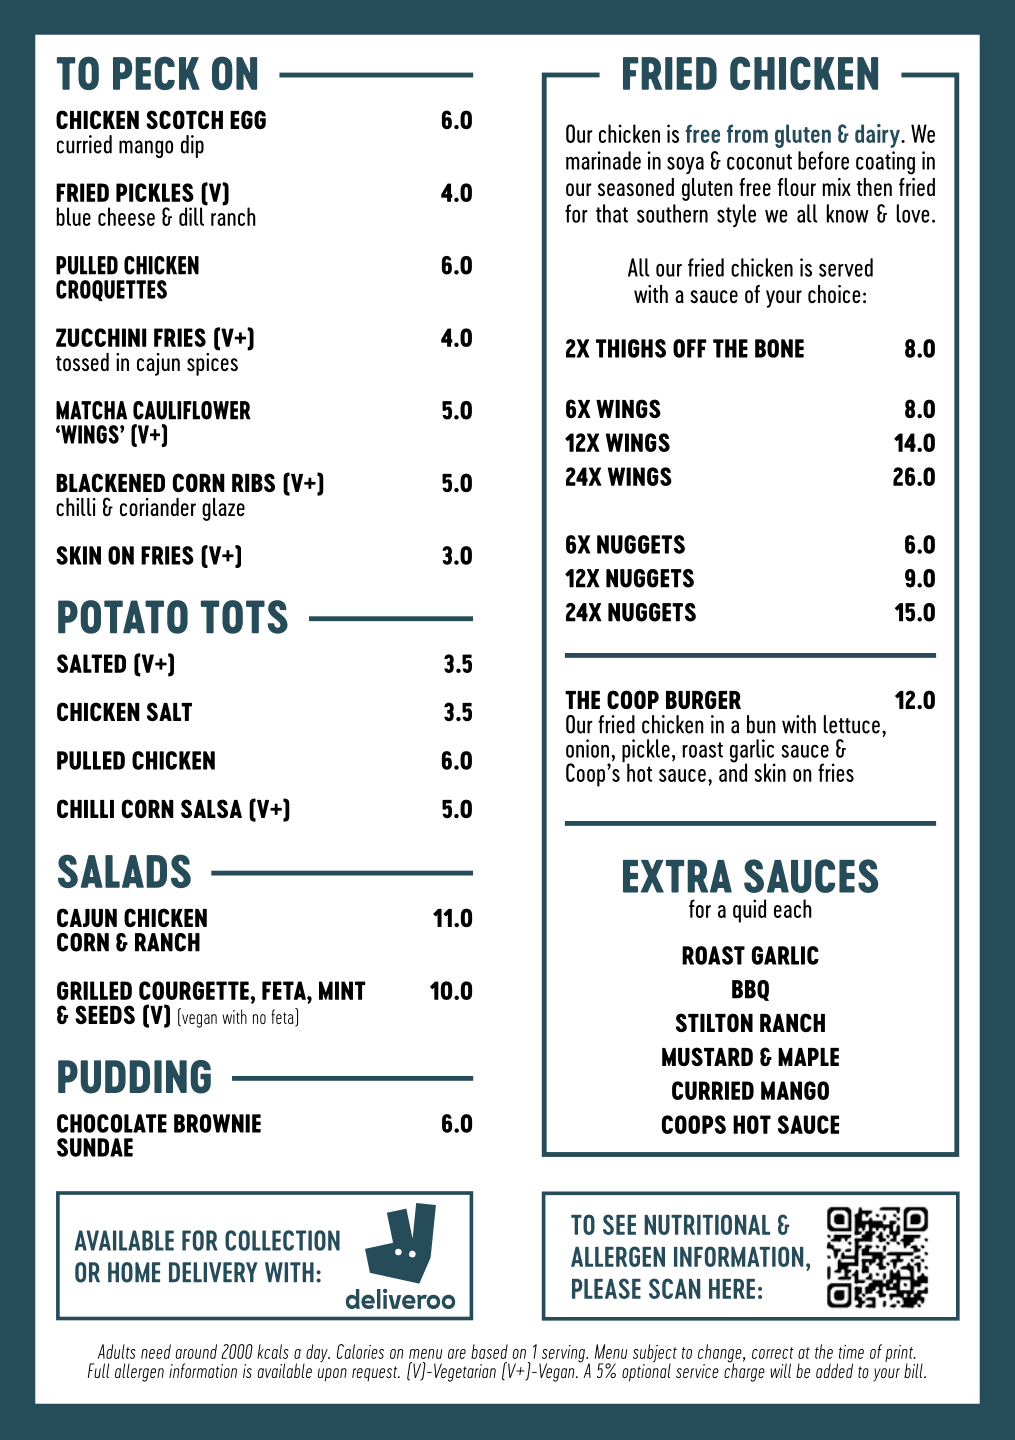 The width and height of the page is (1015, 1440). I want to click on each, so click(793, 908).
